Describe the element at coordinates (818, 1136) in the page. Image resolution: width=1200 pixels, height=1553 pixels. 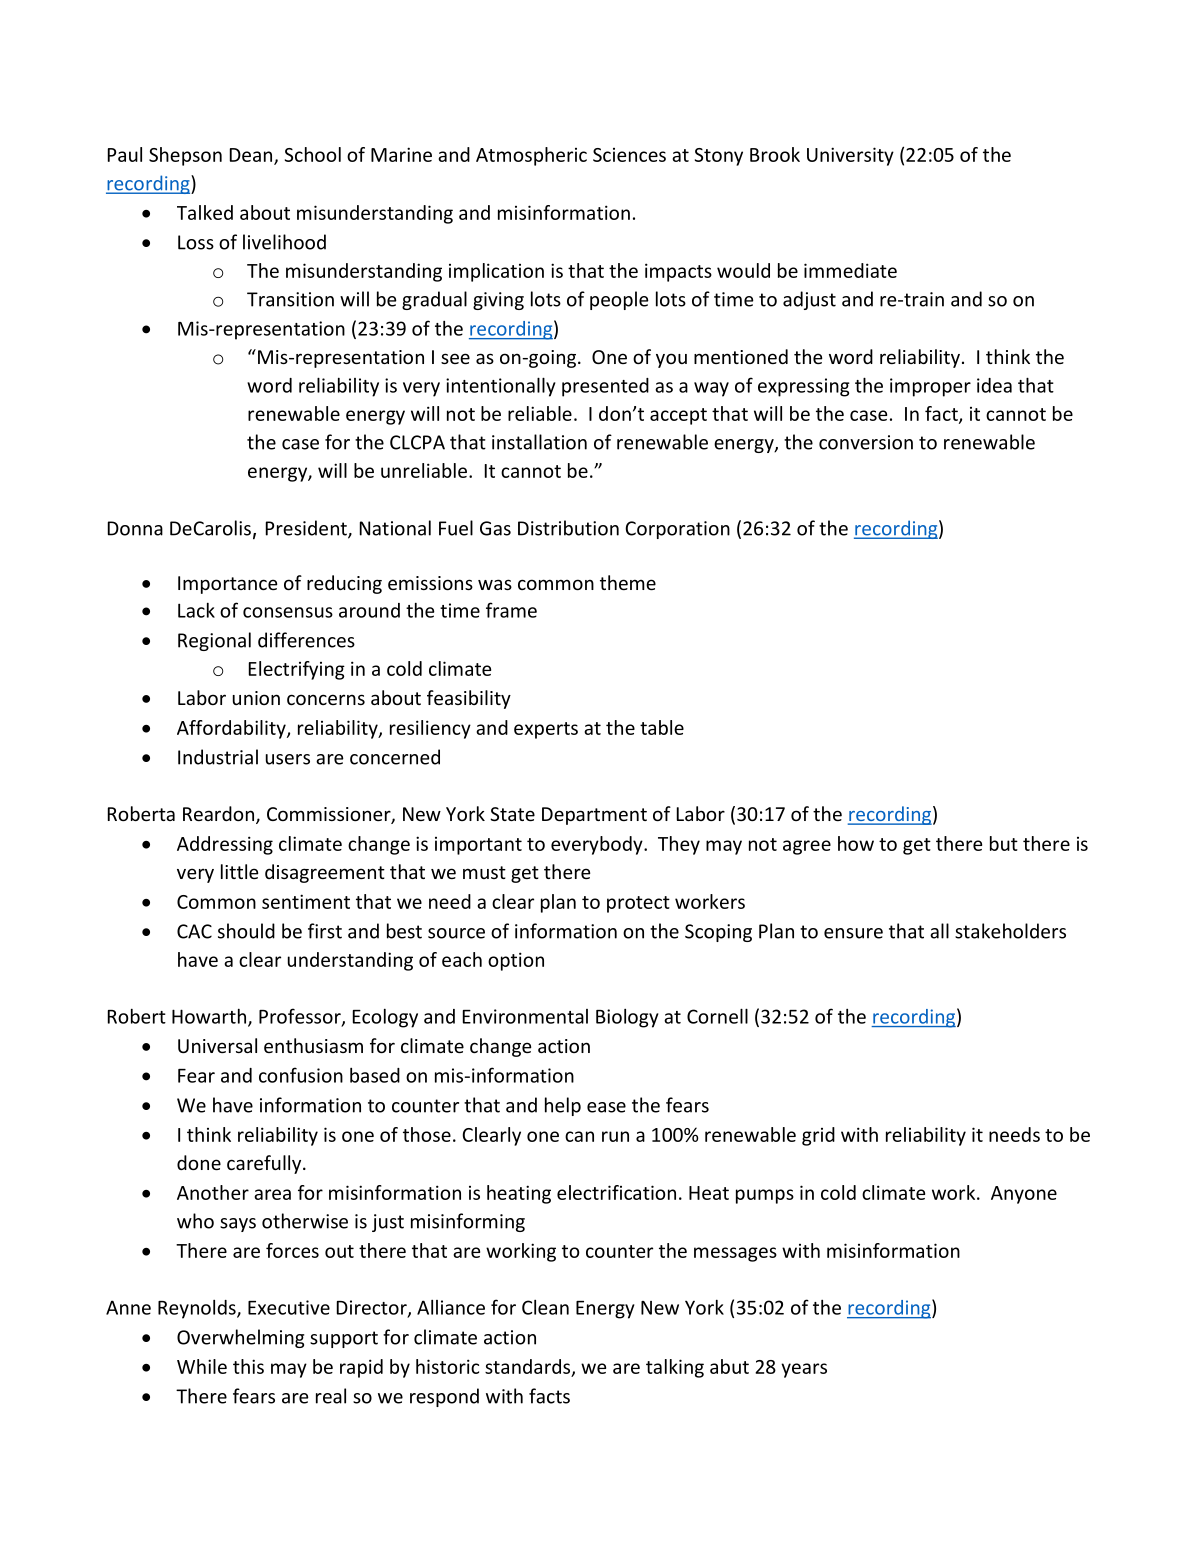
I see `grid` at that location.
